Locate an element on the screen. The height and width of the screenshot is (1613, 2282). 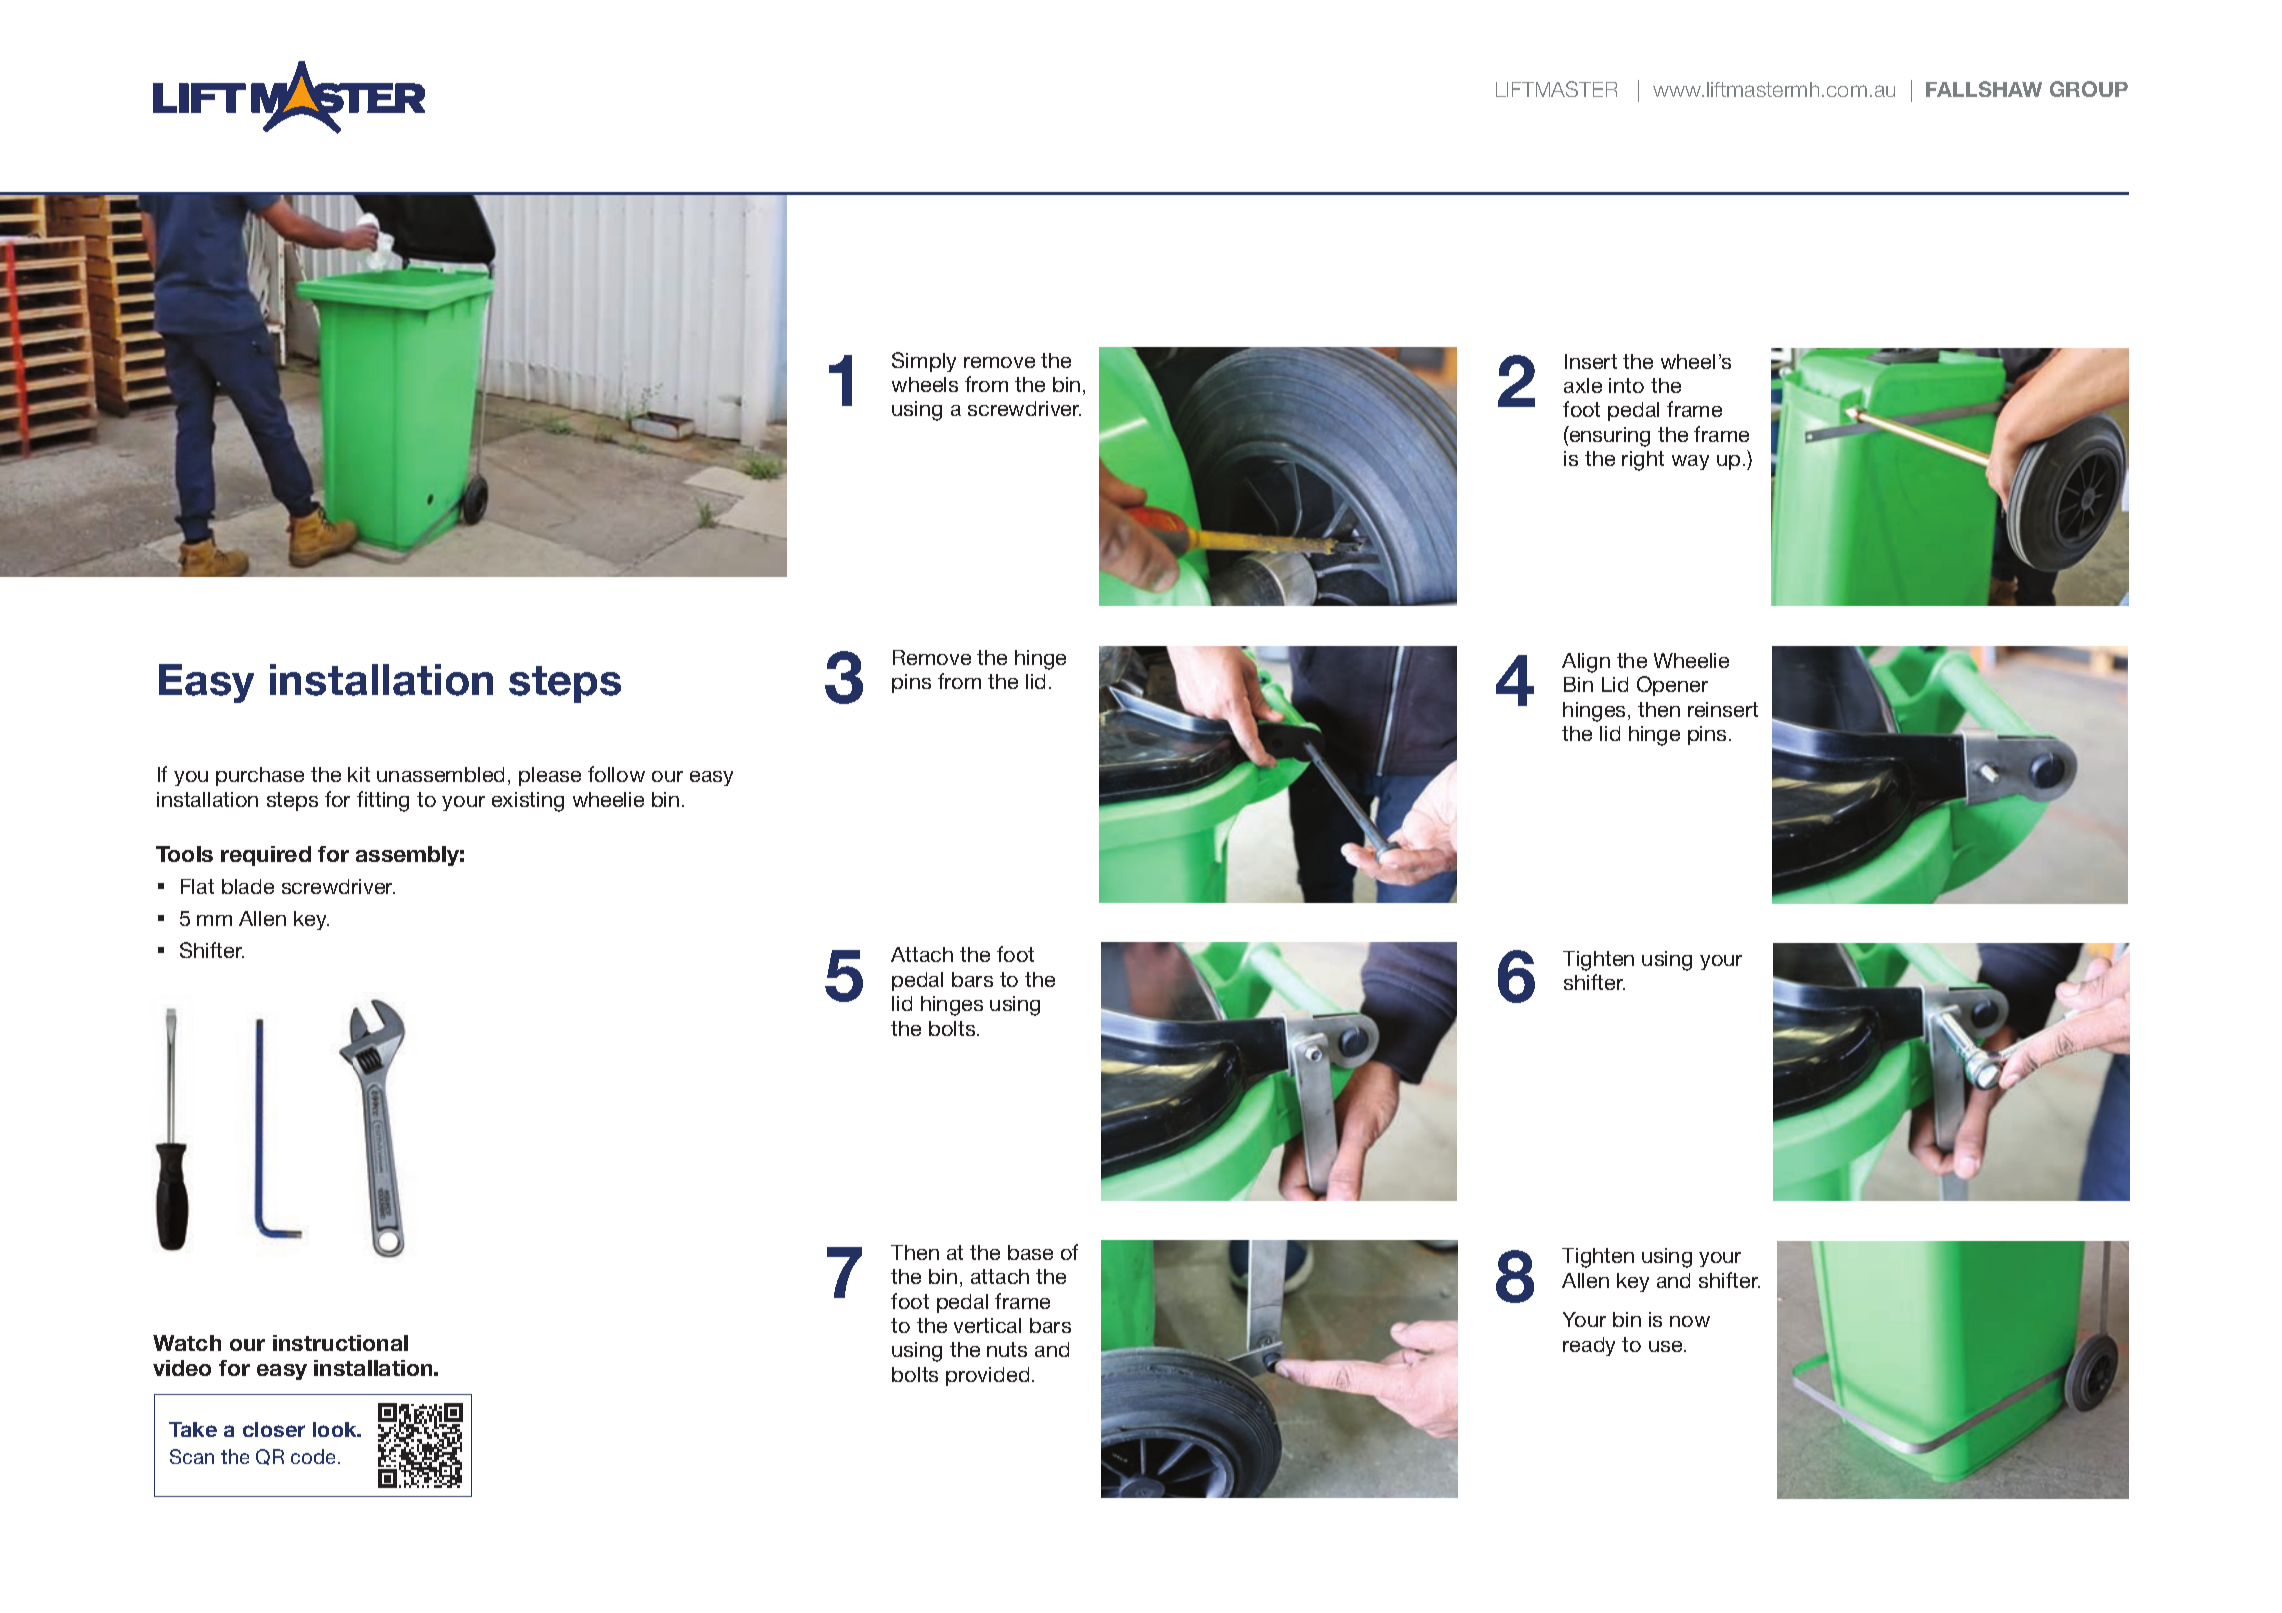
Simply is located at coordinates (924, 362).
